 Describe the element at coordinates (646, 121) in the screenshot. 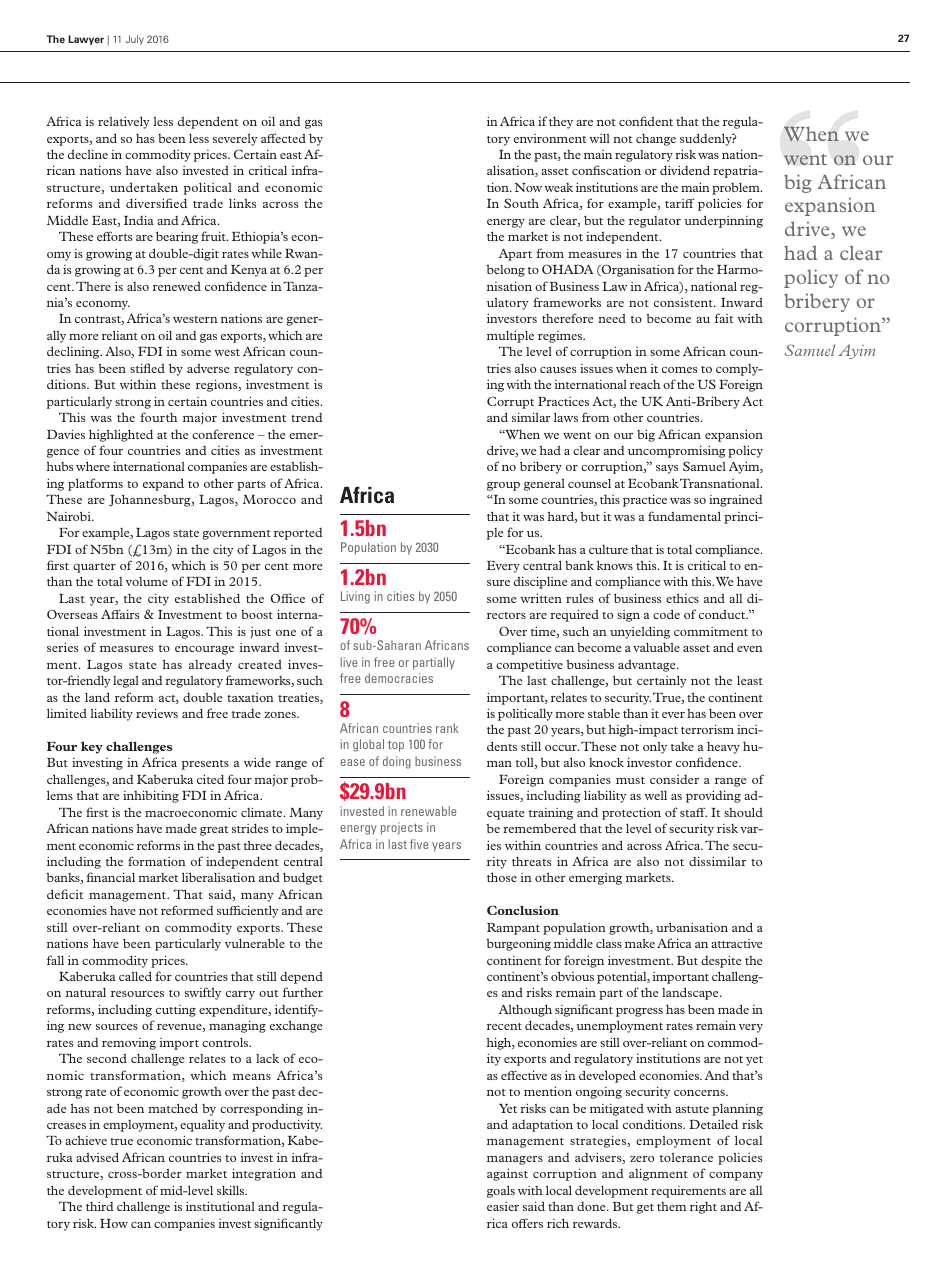

I see `confident` at that location.
